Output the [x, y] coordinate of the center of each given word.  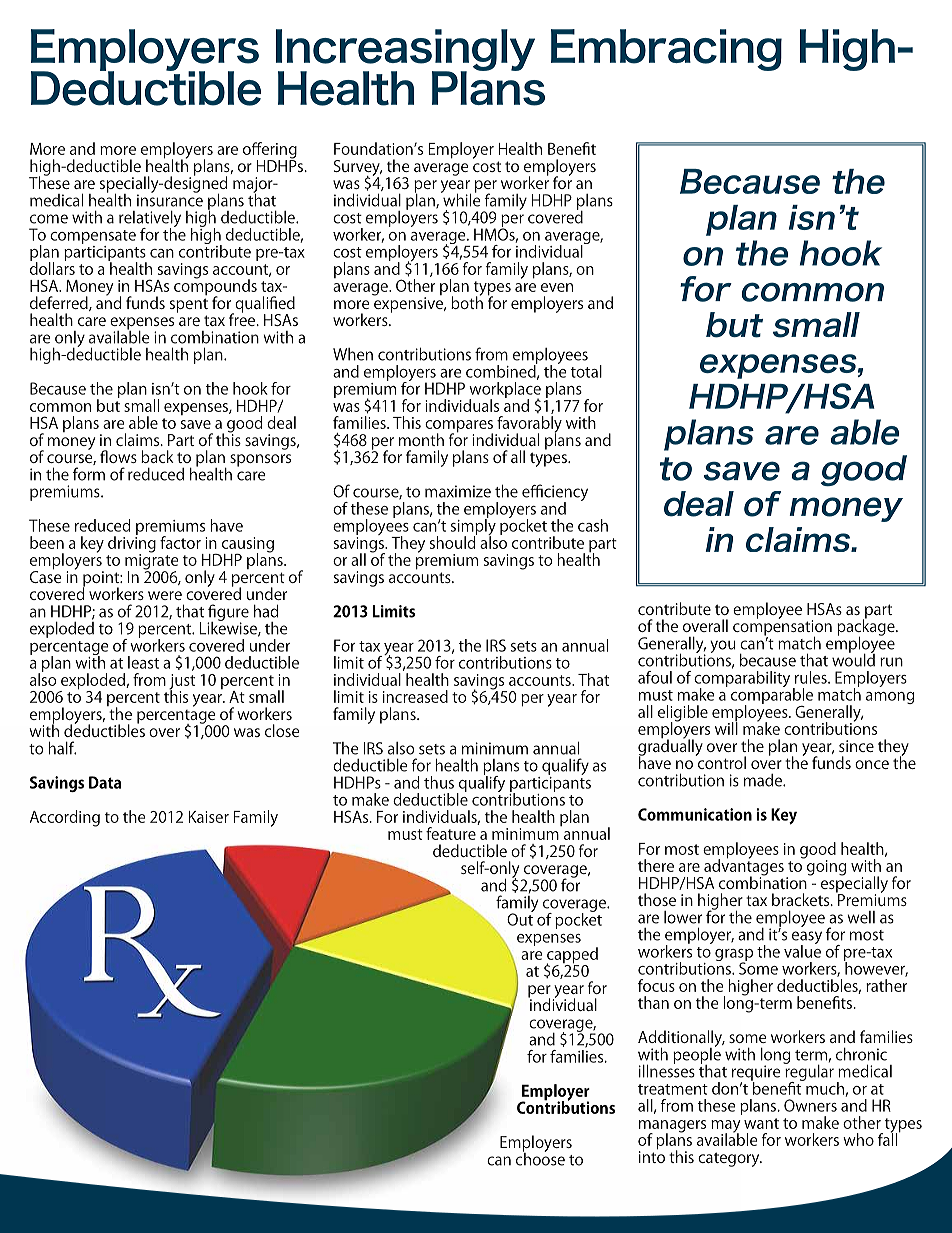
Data [105, 782]
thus [439, 782]
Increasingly [405, 51]
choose [540, 1158]
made [764, 780]
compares [459, 427]
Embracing [666, 50]
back [157, 456]
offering [270, 151]
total [586, 371]
